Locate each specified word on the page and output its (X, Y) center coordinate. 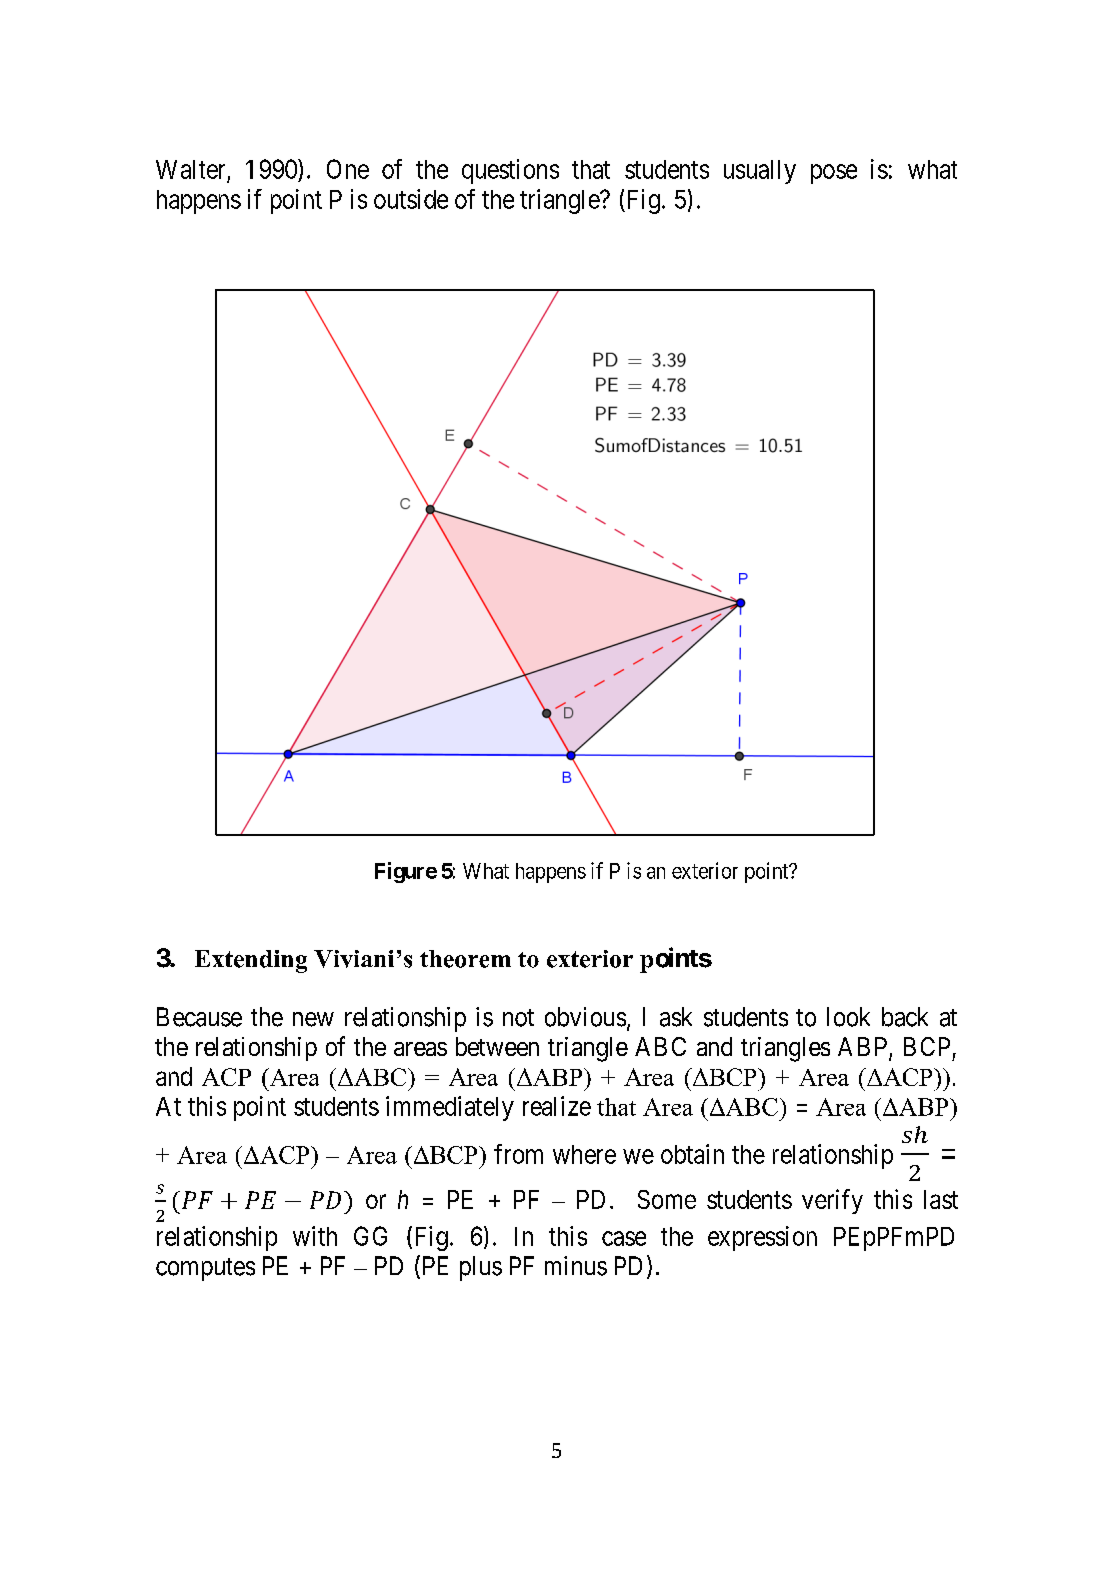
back (905, 1017)
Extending (251, 961)
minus (576, 1266)
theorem (465, 959)
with (315, 1236)
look (848, 1017)
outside (411, 199)
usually (760, 172)
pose (834, 174)
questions (510, 171)
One (348, 169)
